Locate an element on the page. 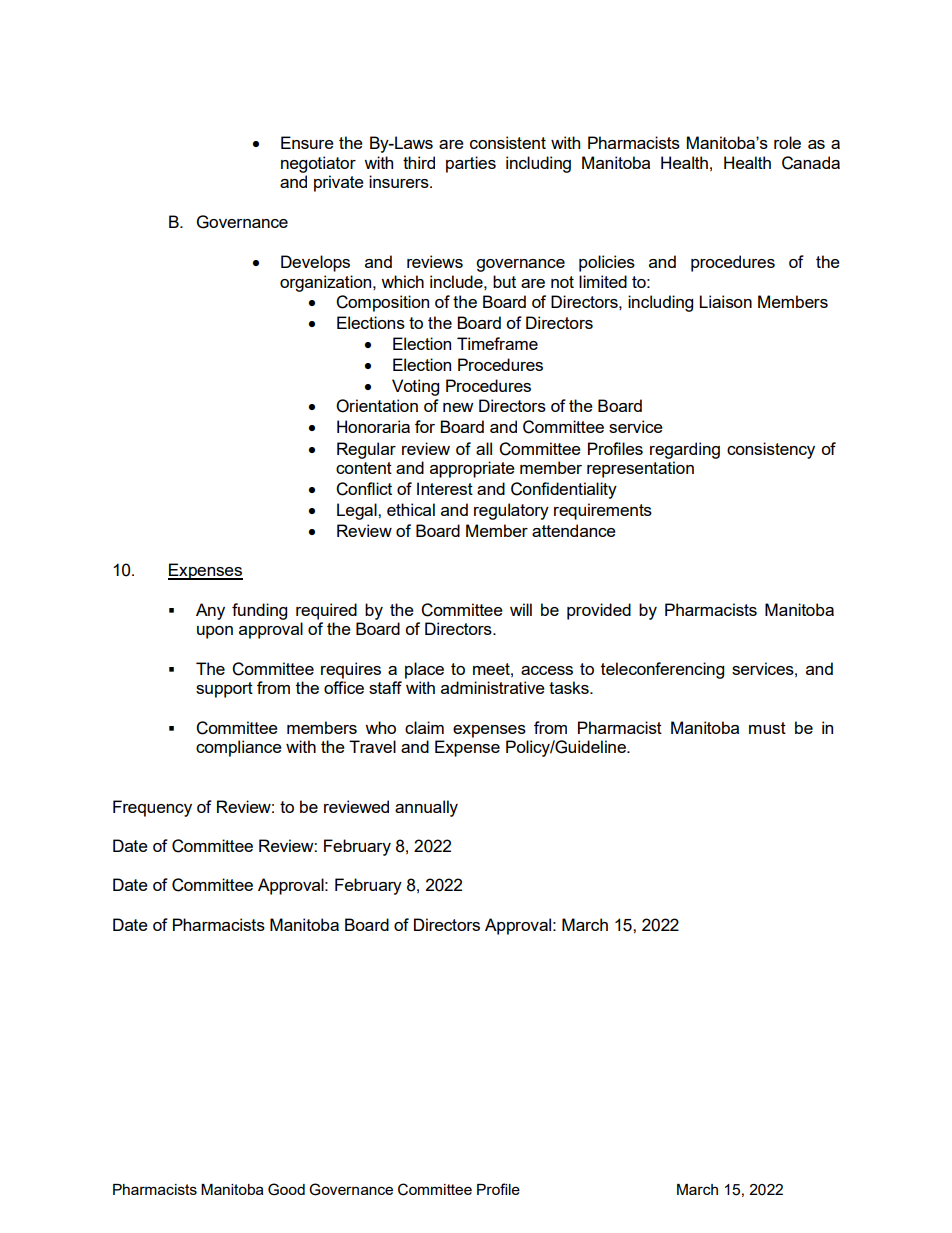 The height and width of the page is (1233, 952). must is located at coordinates (767, 728).
